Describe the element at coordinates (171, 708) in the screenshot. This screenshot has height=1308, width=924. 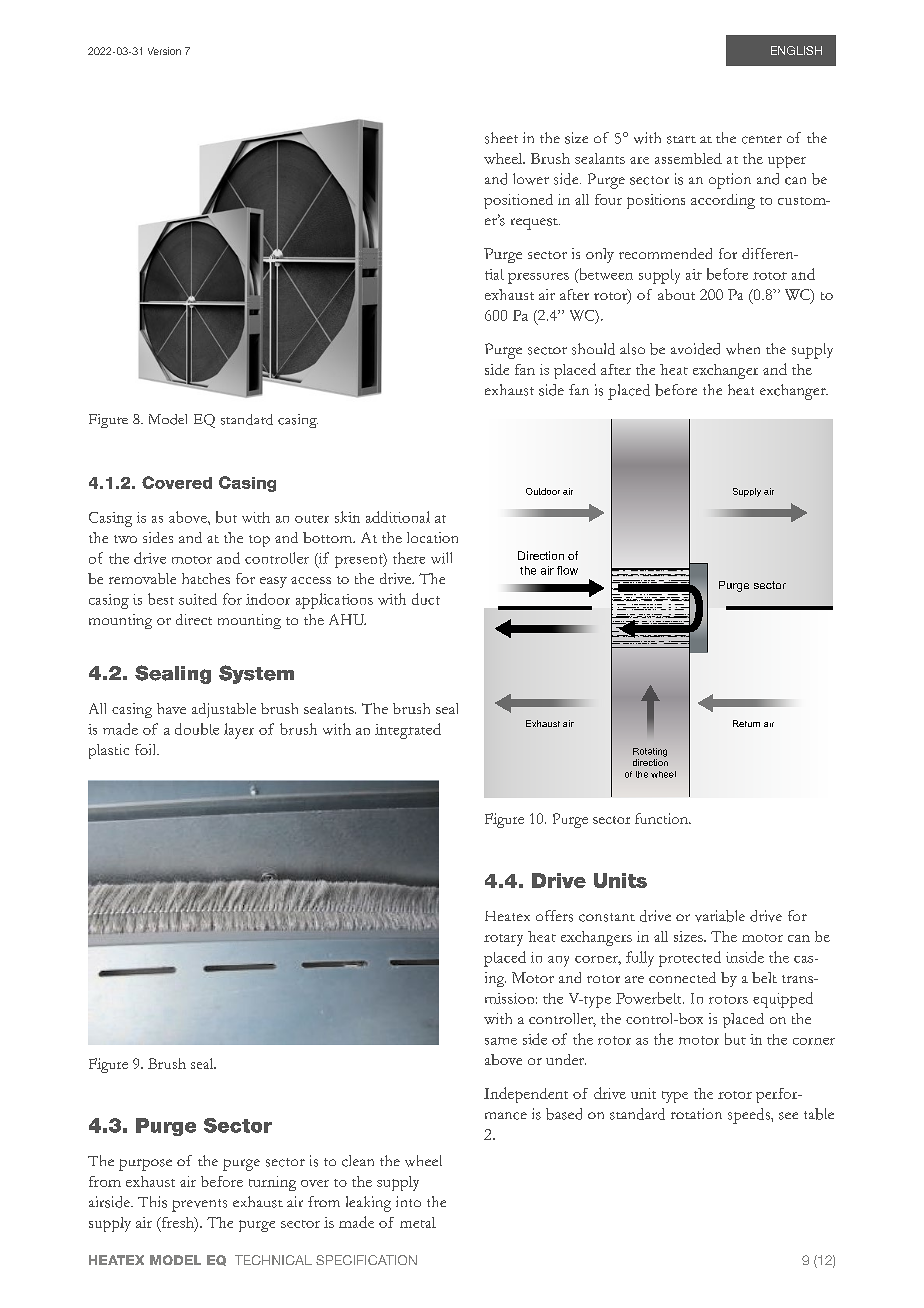
I see `have` at that location.
